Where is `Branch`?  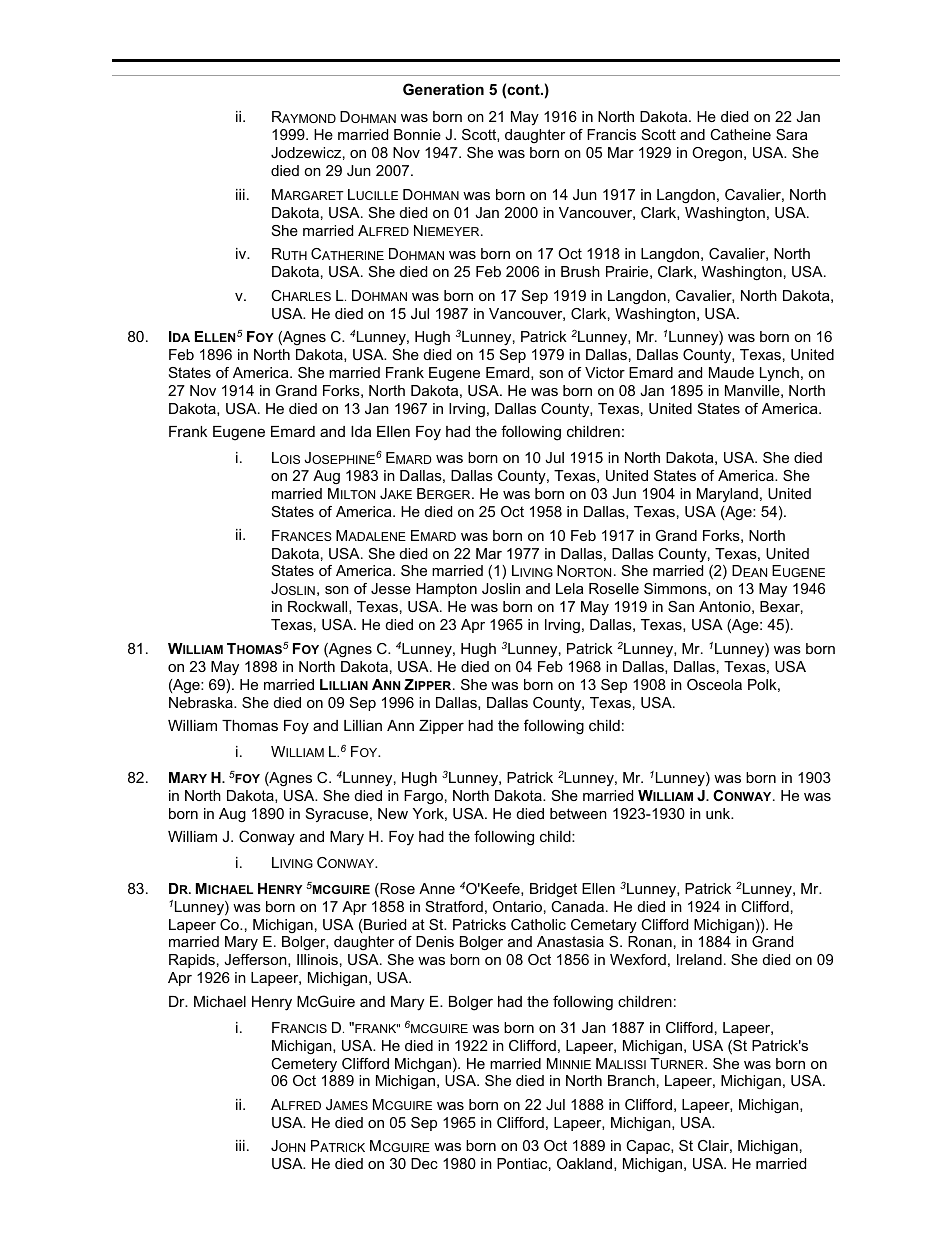
Branch is located at coordinates (631, 1080).
